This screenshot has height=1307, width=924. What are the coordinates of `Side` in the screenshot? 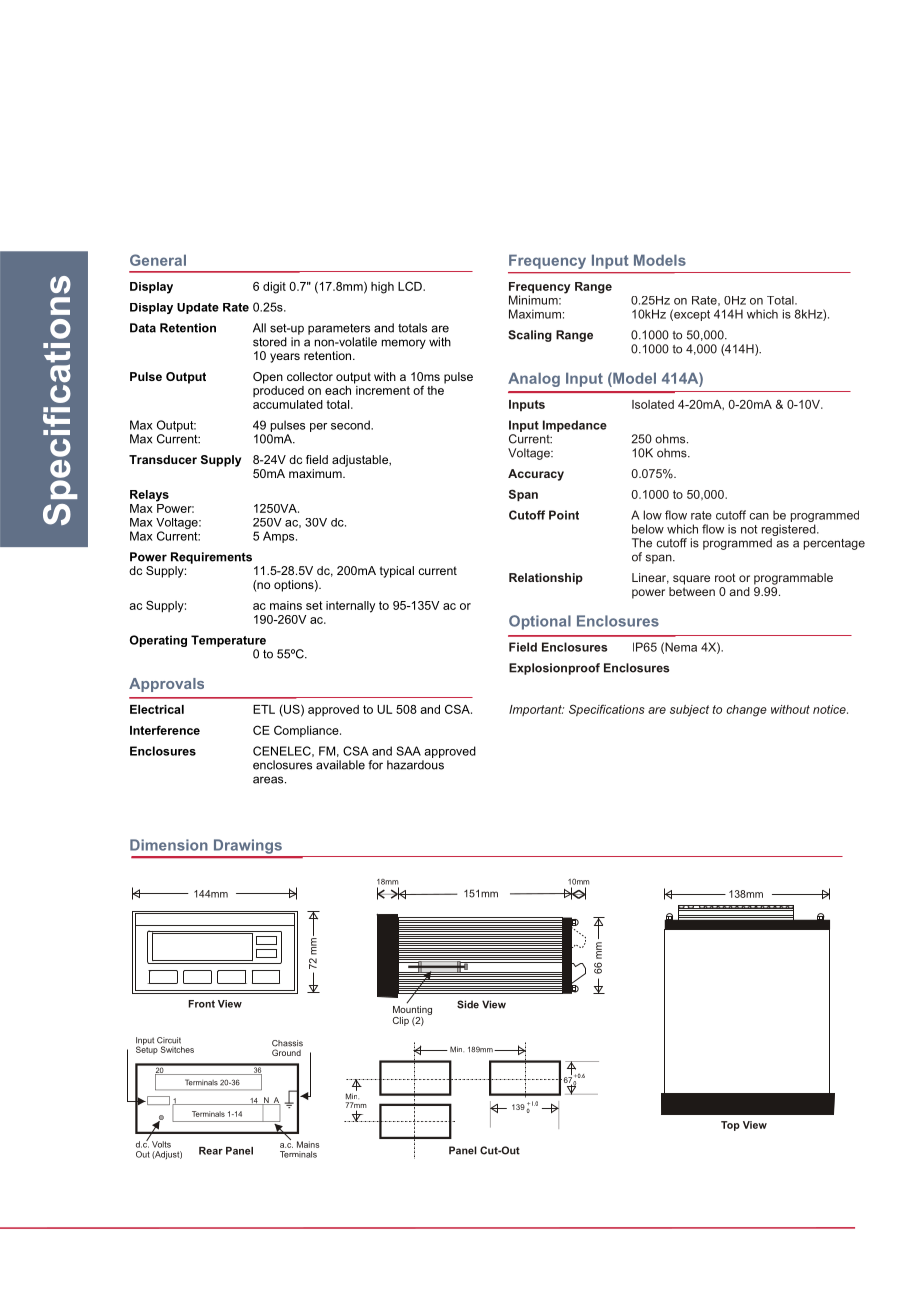 It's located at (468, 1004).
